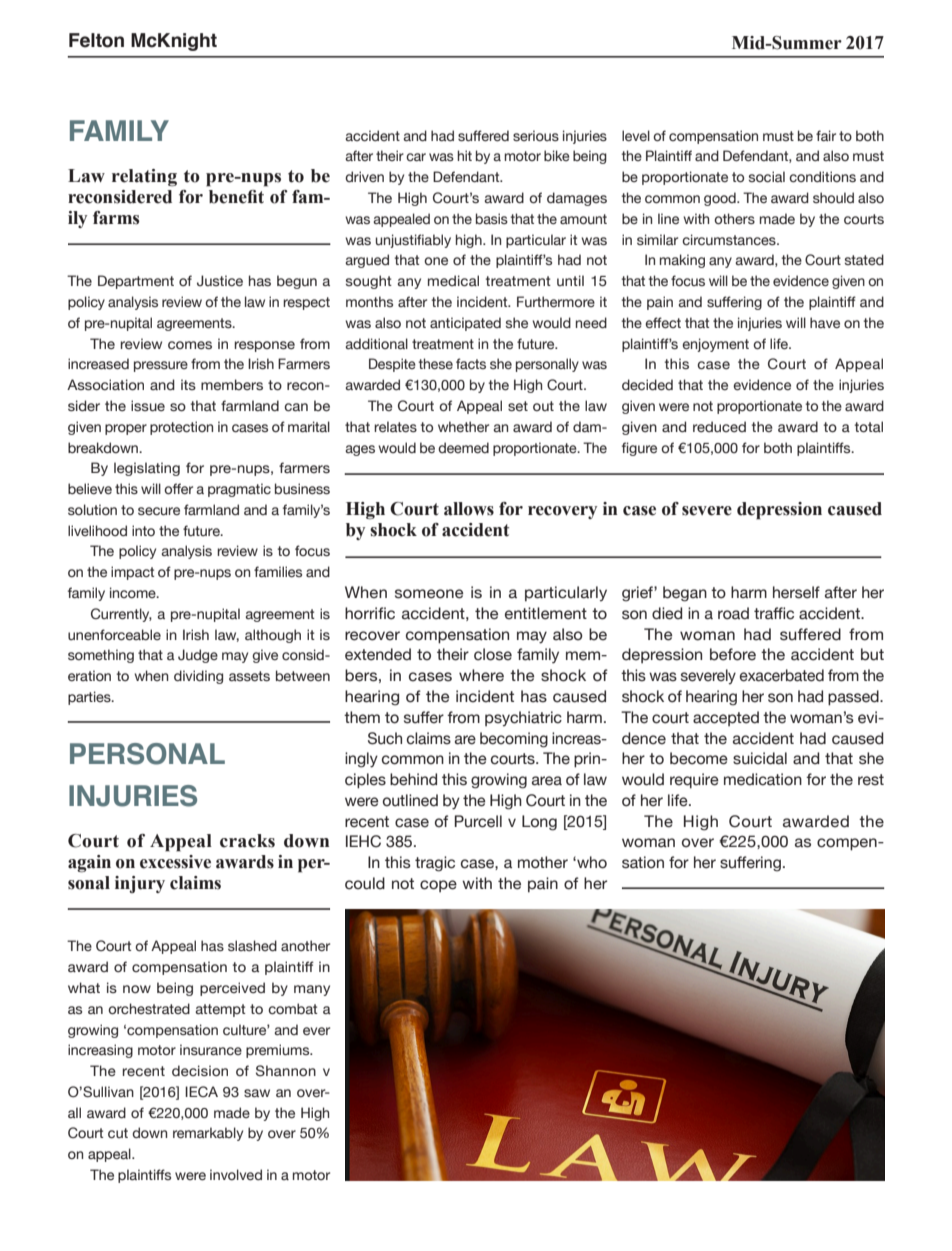  What do you see at coordinates (536, 135) in the document?
I see `serious` at bounding box center [536, 135].
